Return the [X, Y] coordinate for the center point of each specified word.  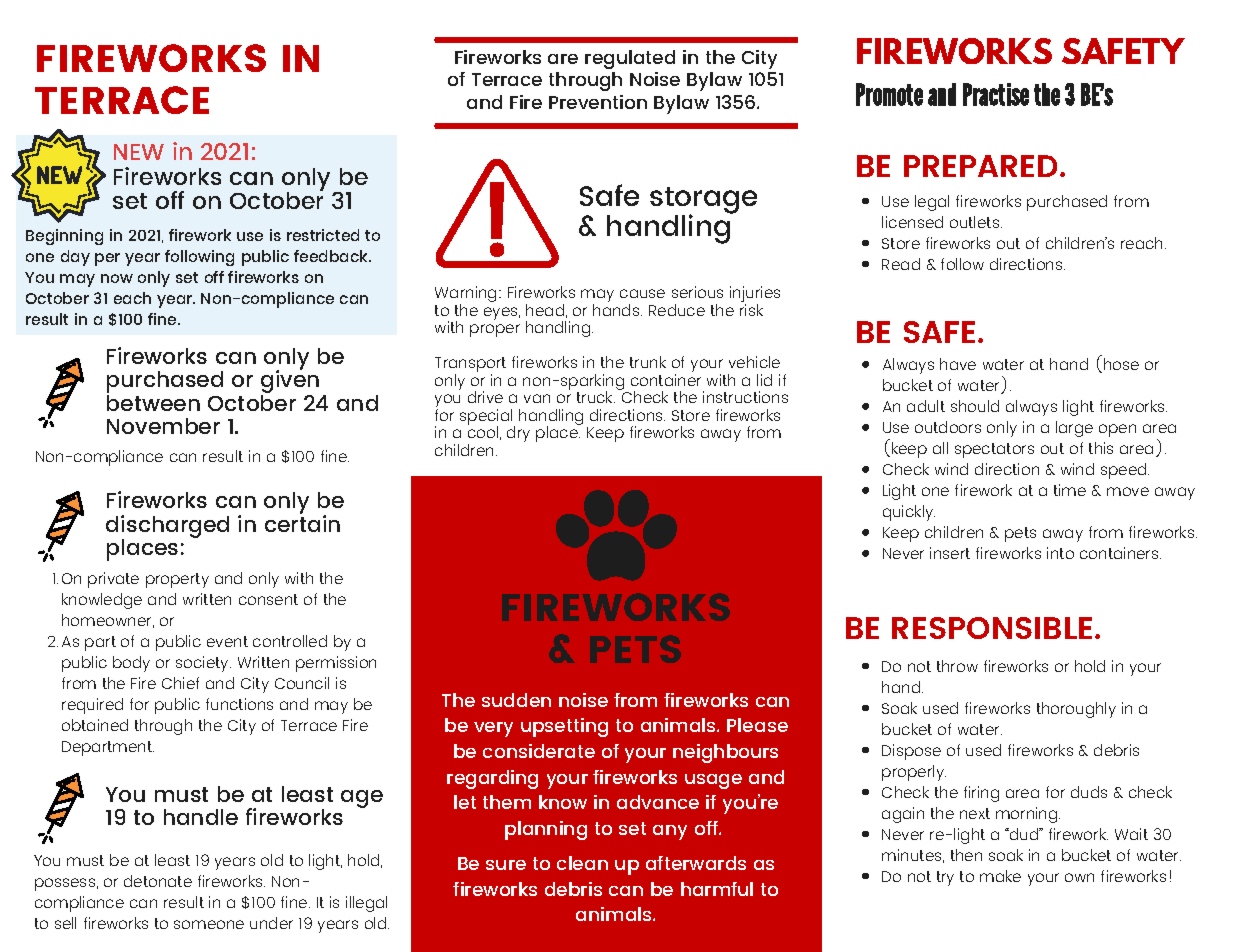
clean [582, 863]
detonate [158, 881]
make [1000, 876]
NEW [139, 152]
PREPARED [982, 166]
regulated [630, 59]
